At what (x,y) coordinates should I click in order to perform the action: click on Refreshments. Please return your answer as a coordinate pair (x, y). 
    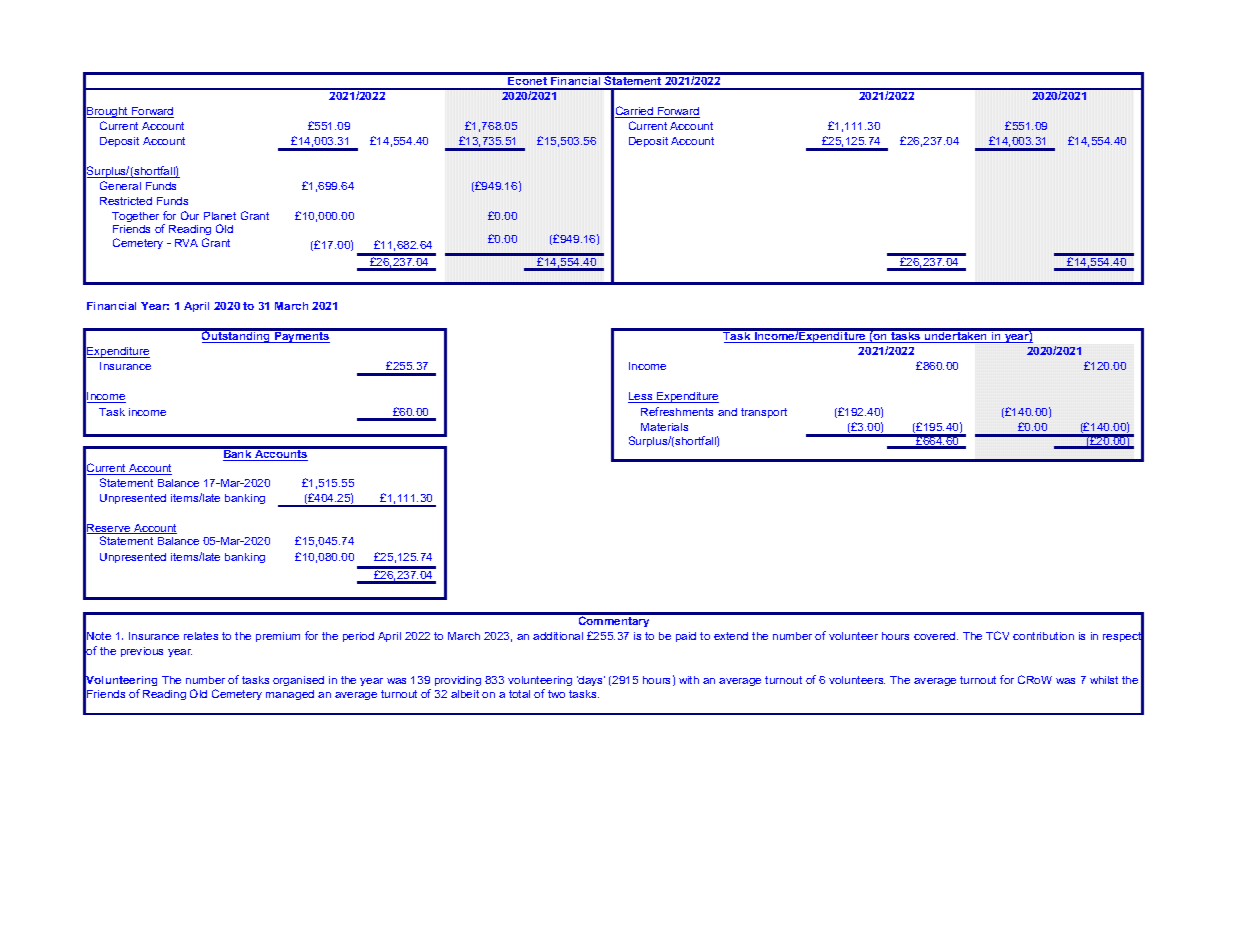
    Looking at the image, I should click on (677, 411).
